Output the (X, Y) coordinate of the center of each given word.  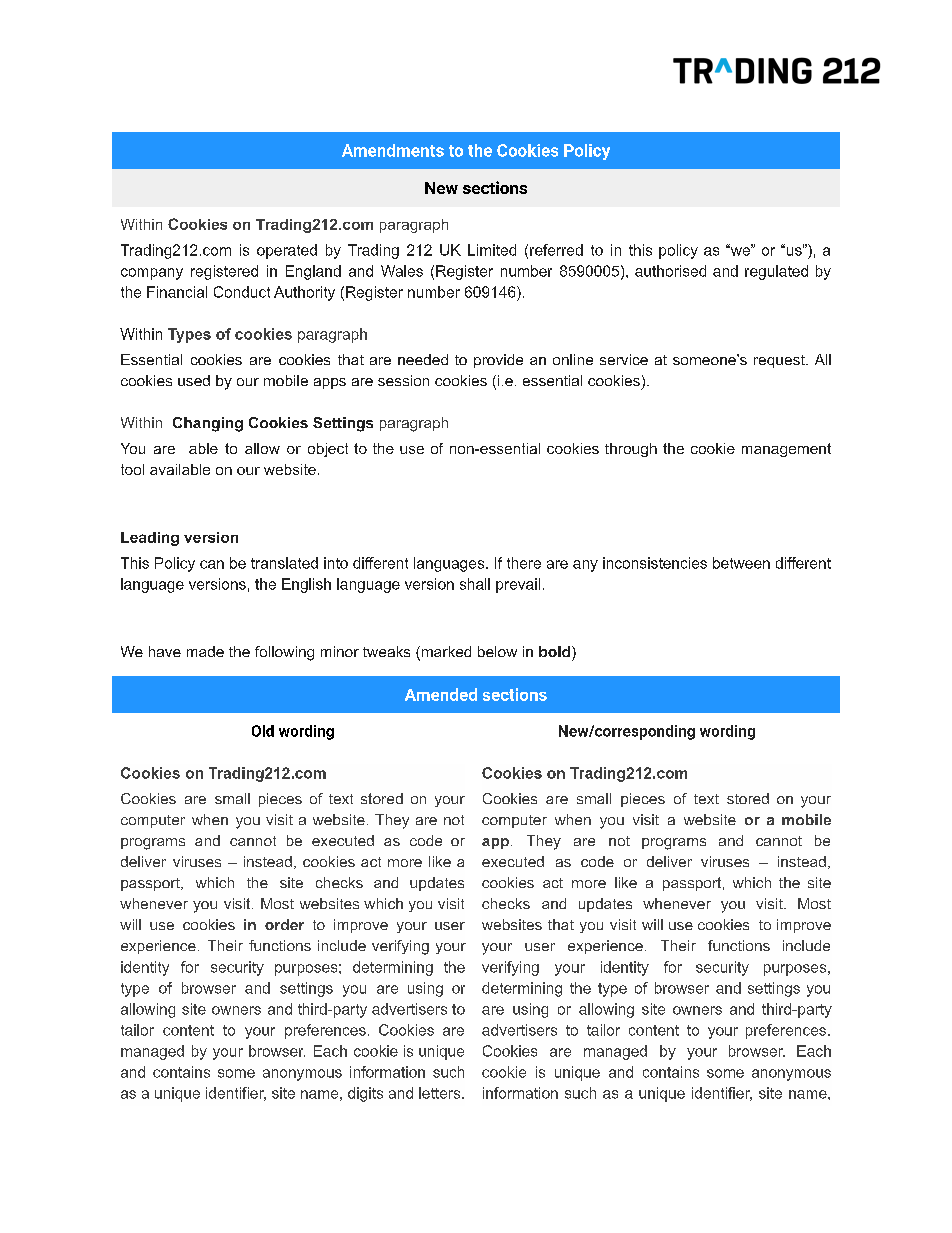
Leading (150, 539)
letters (441, 1093)
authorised (670, 271)
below (497, 651)
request (780, 361)
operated (287, 251)
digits (365, 1094)
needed (423, 359)
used (194, 380)
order (284, 924)
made (205, 651)
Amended (441, 694)
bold (554, 651)
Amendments (393, 150)
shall (475, 584)
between (741, 563)
